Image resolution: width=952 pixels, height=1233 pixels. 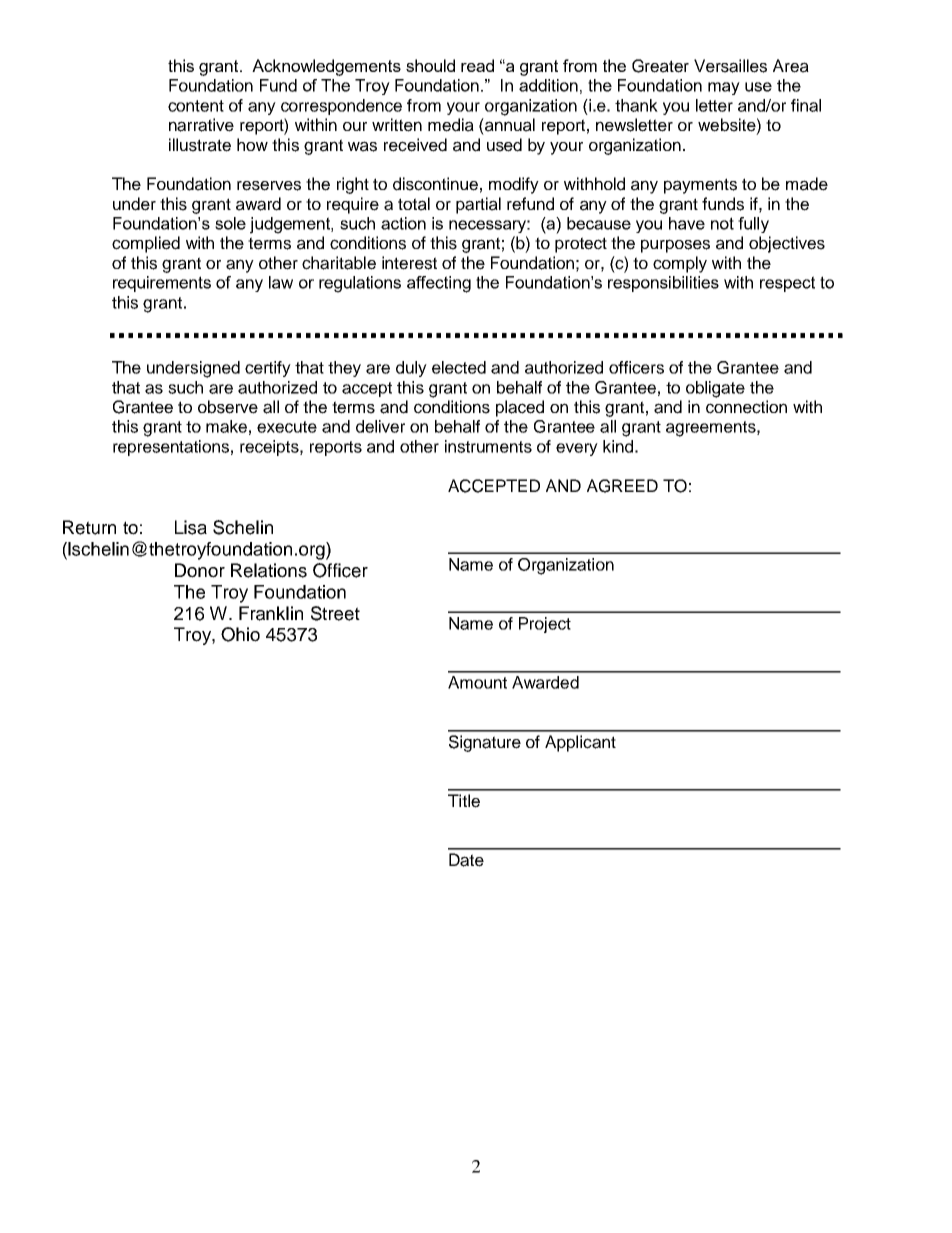 I want to click on instruments, so click(x=488, y=446).
